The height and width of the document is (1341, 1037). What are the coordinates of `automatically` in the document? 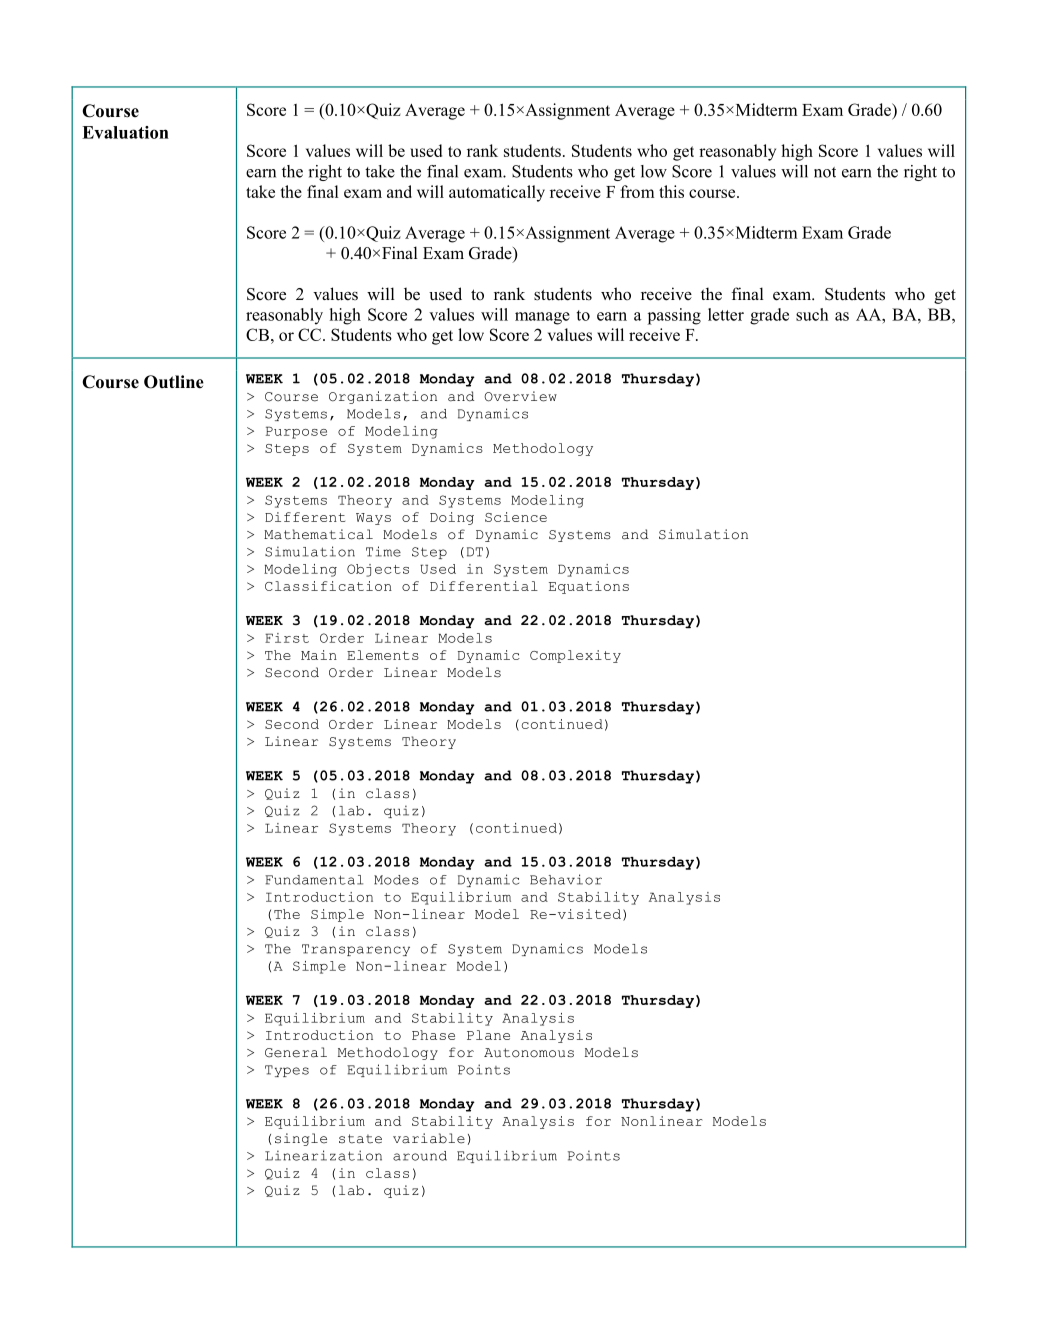 It's located at (497, 193).
